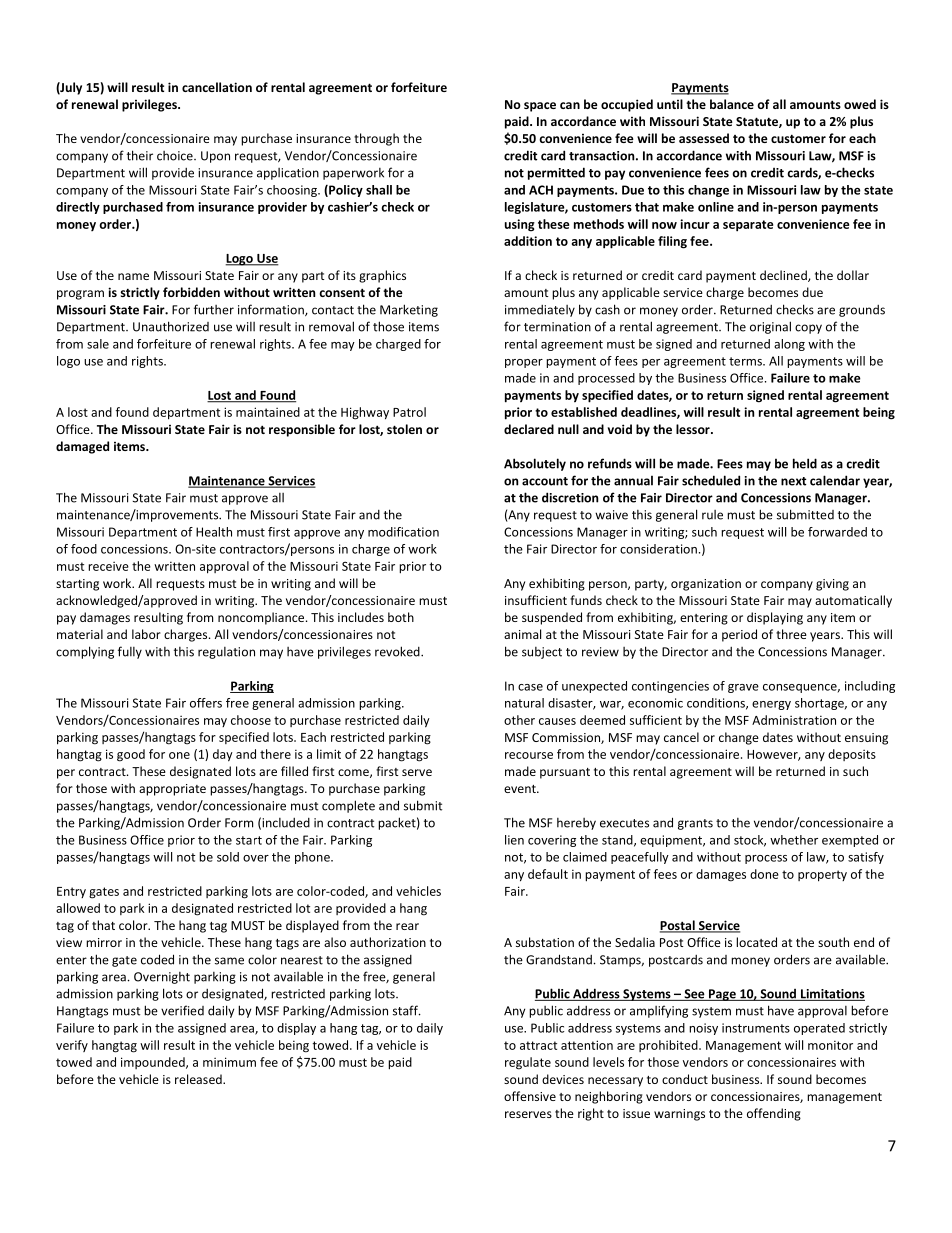 This screenshot has height=1233, width=952. What do you see at coordinates (146, 634) in the screenshot?
I see `labor` at bounding box center [146, 634].
